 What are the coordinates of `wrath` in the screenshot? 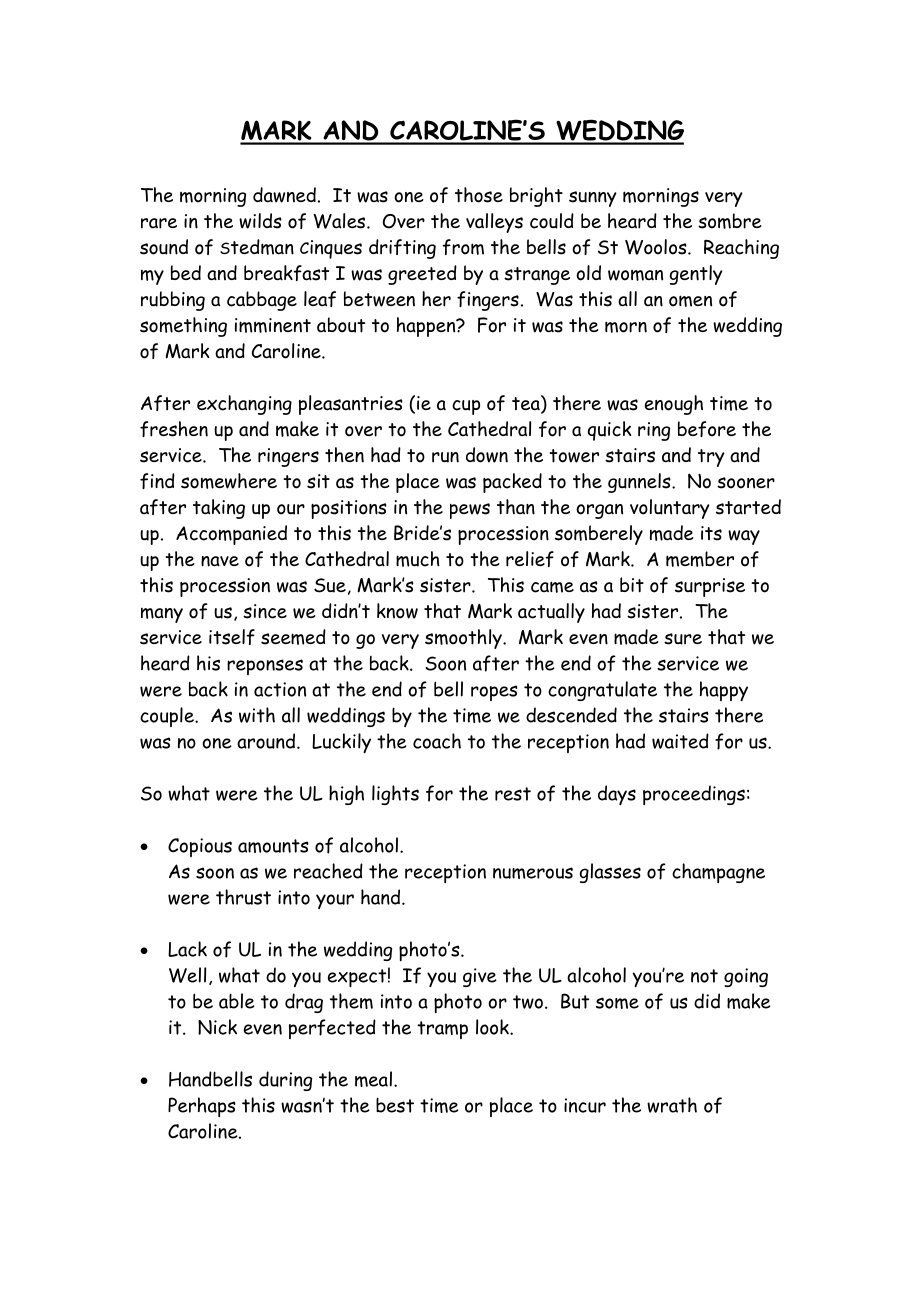 It's located at (672, 1105).
